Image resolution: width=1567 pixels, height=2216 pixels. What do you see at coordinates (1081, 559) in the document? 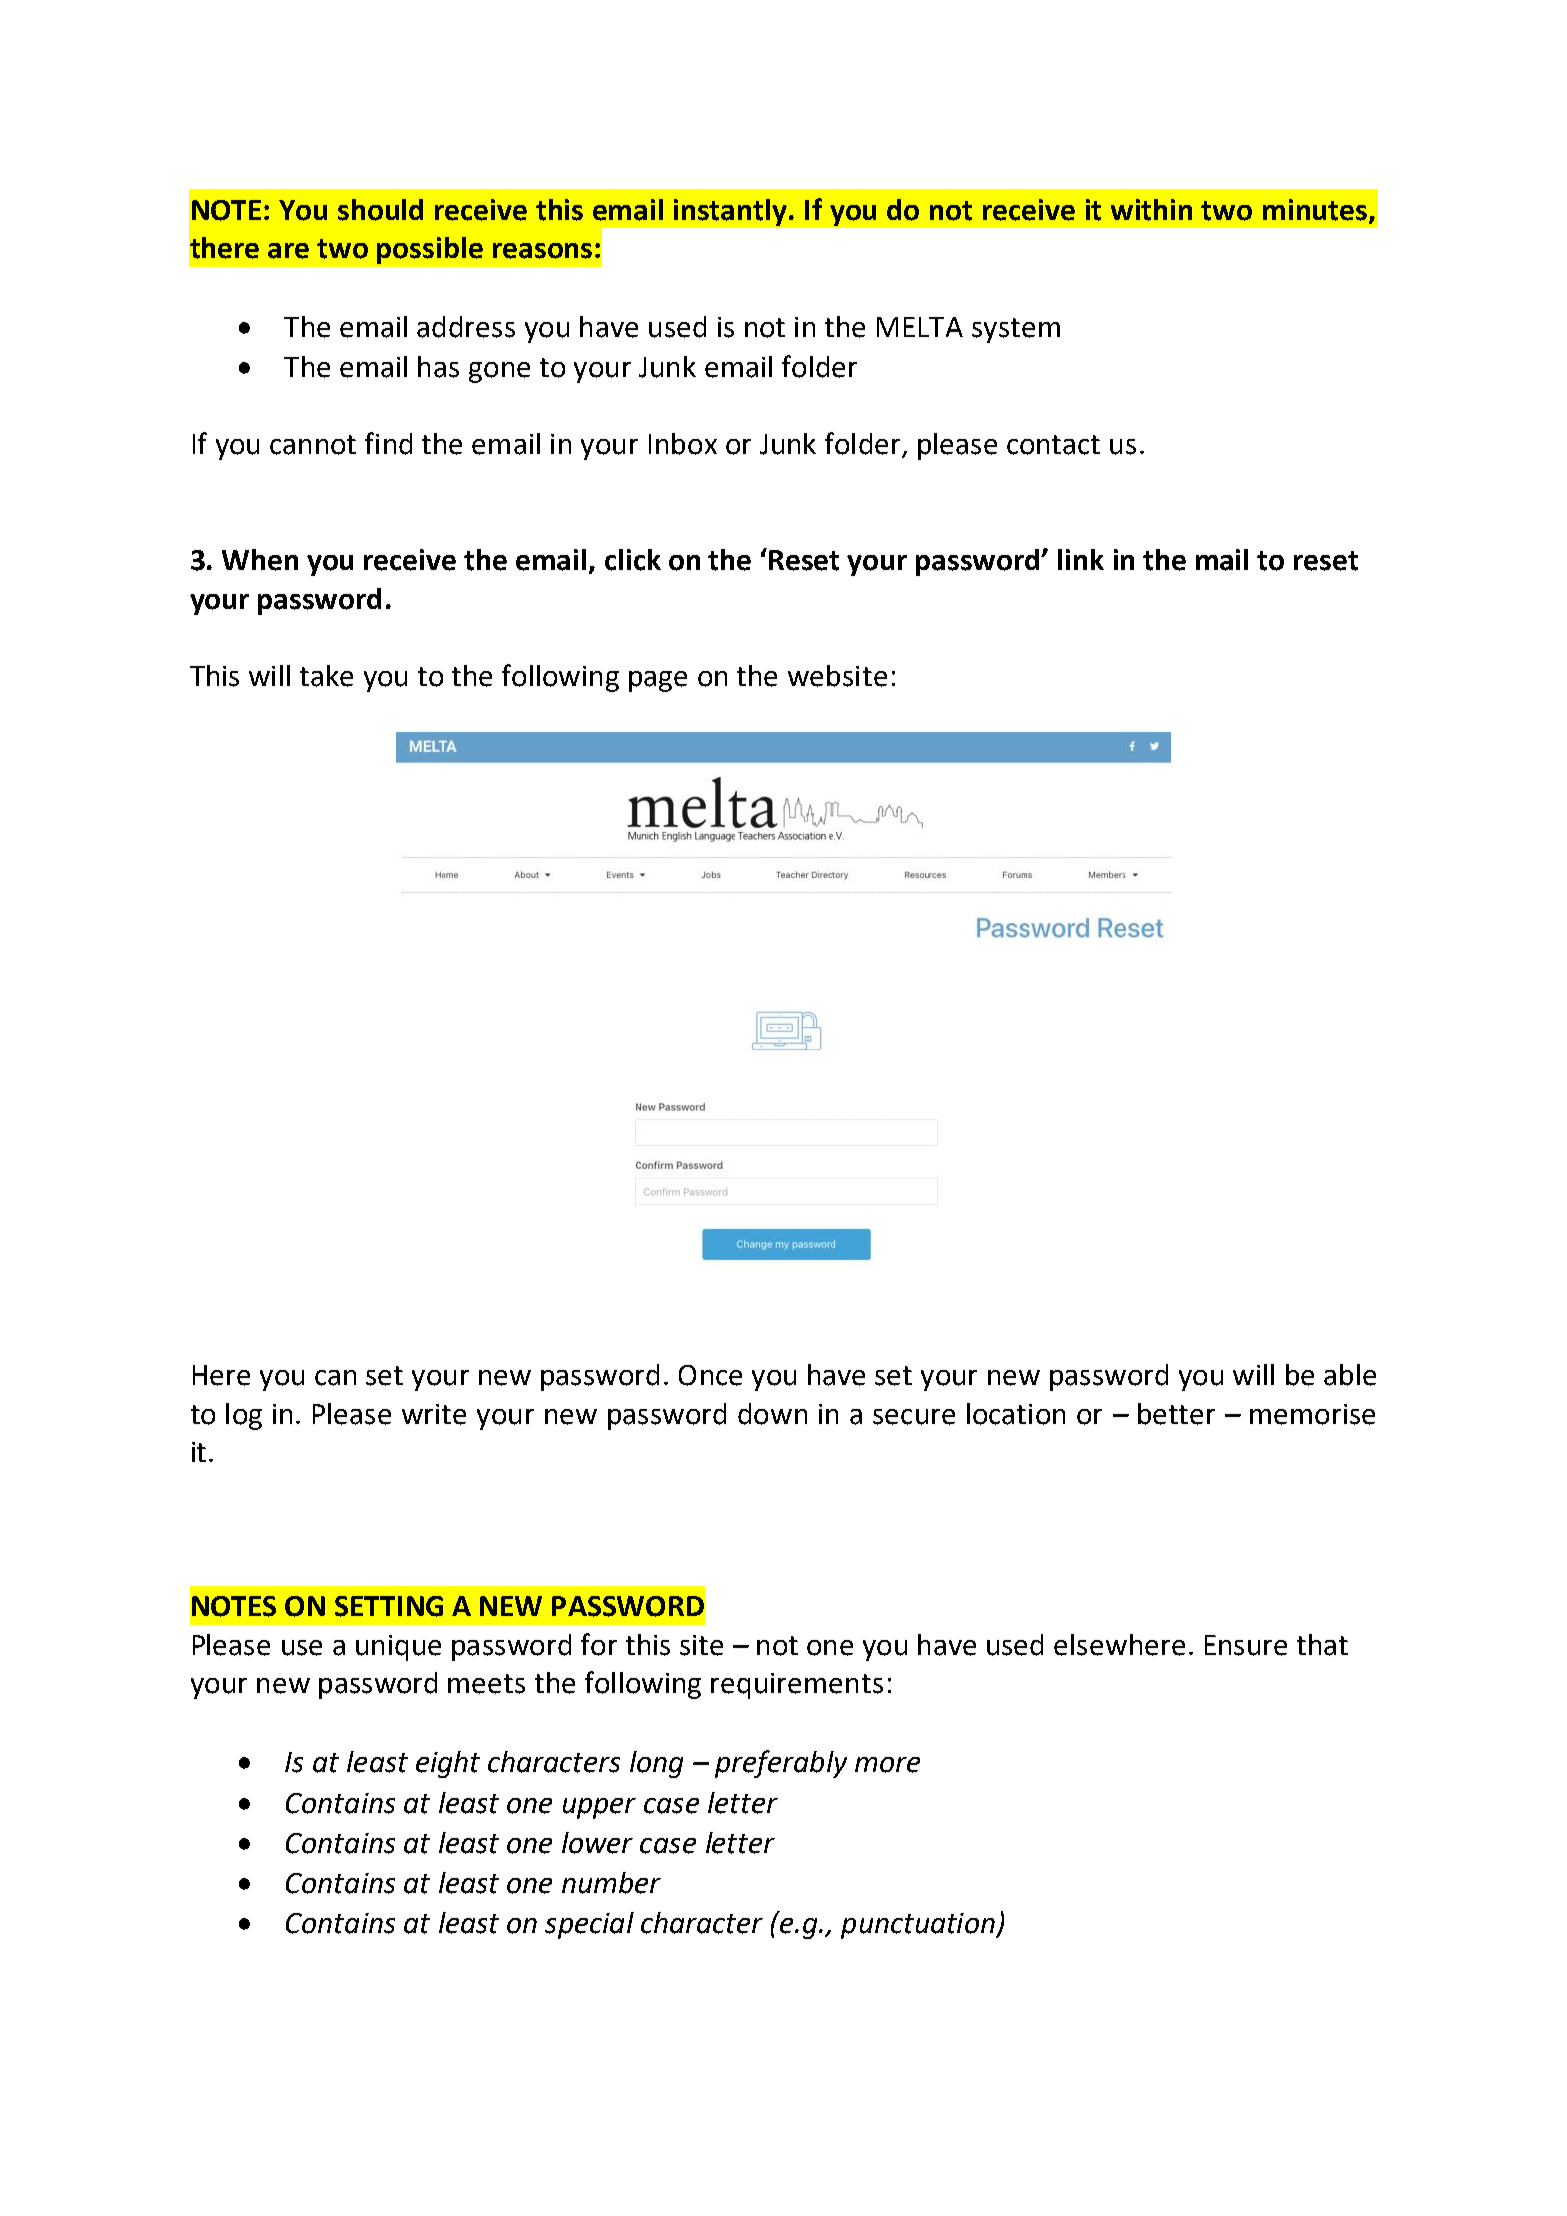
I see `link` at bounding box center [1081, 559].
